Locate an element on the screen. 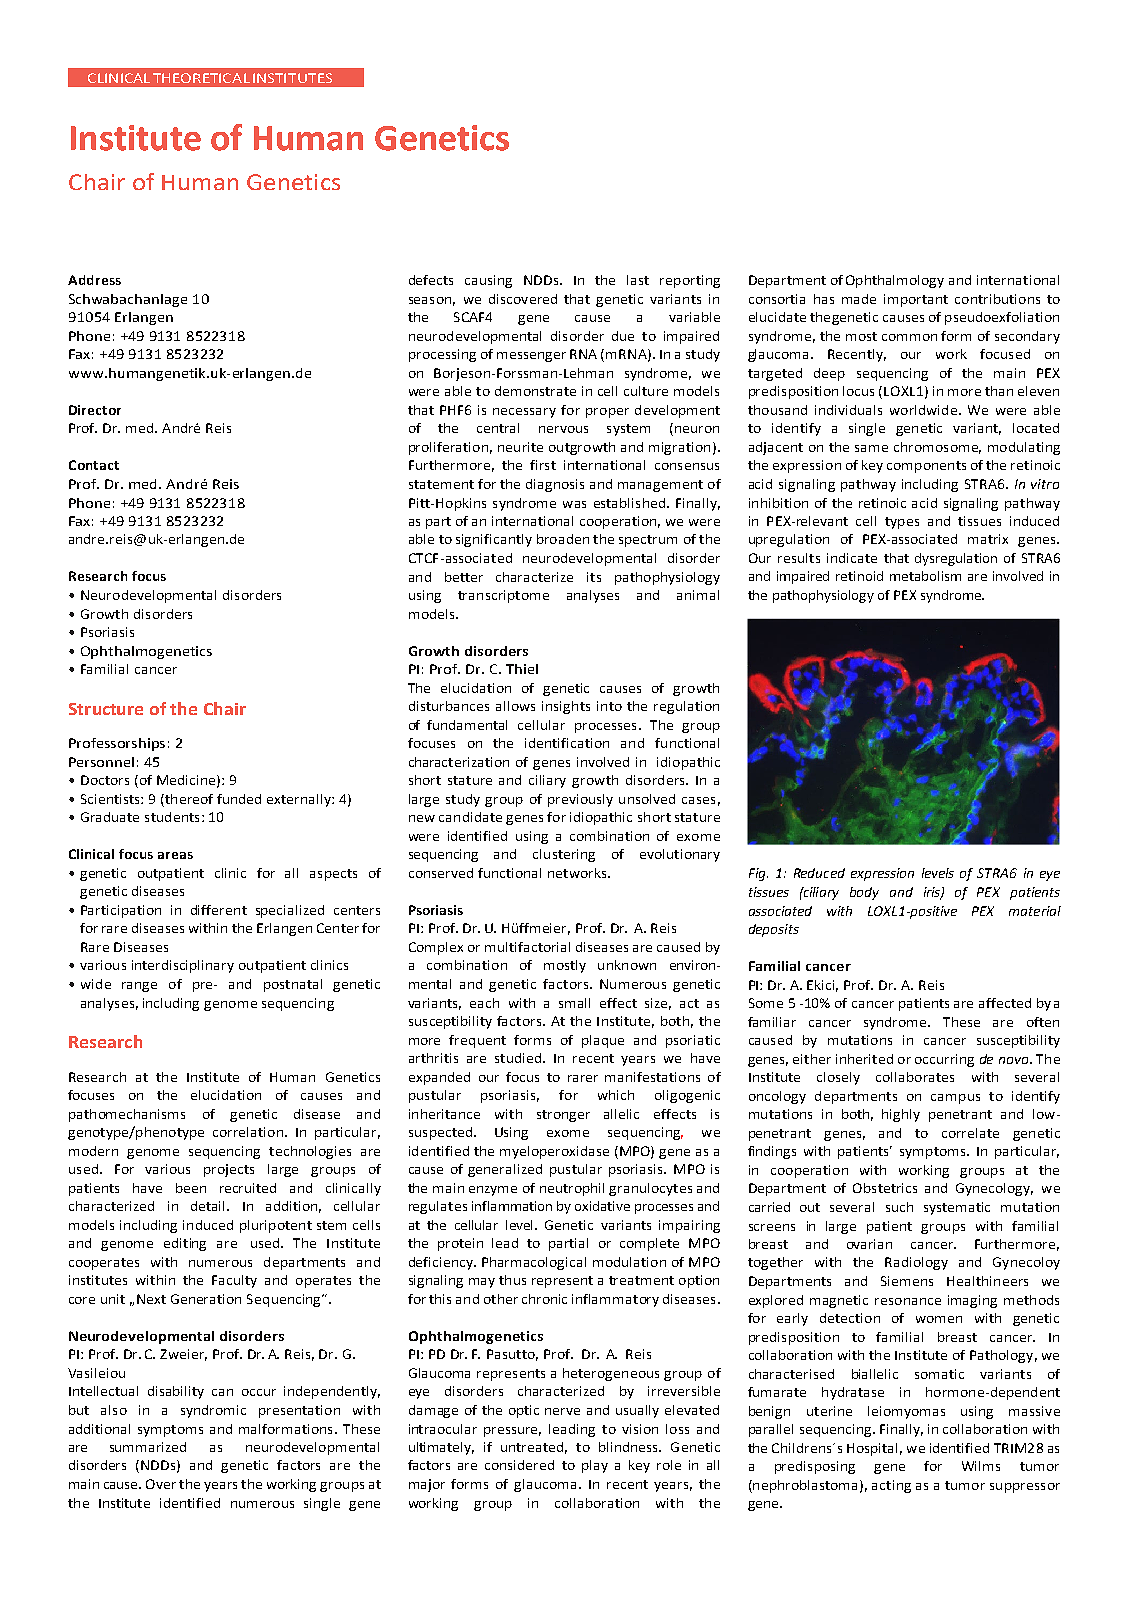 This screenshot has width=1129, height=1597. leiomyomas is located at coordinates (906, 1412).
